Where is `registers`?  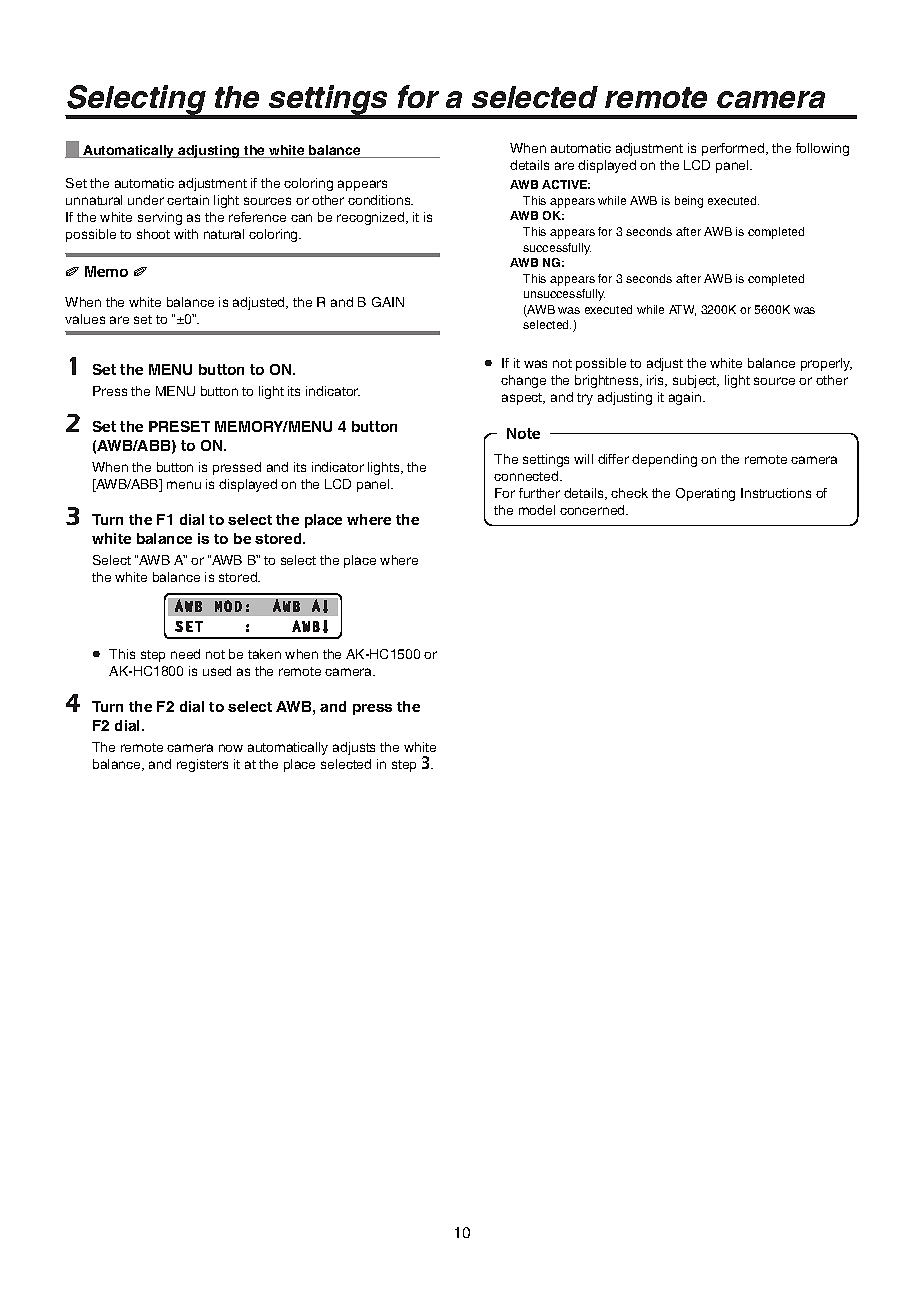
registers is located at coordinates (202, 765).
